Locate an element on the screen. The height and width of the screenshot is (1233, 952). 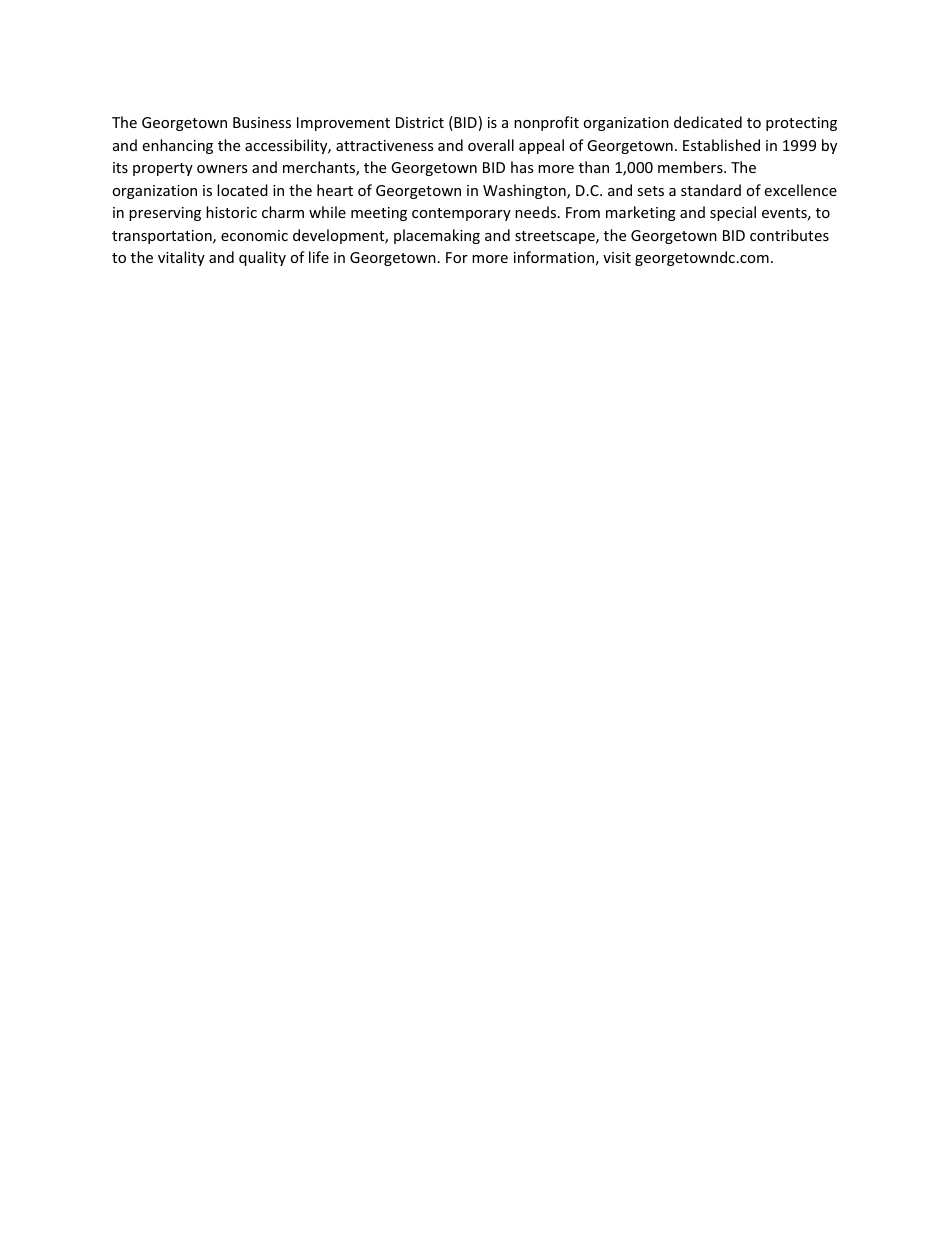
Washington is located at coordinates (525, 191).
